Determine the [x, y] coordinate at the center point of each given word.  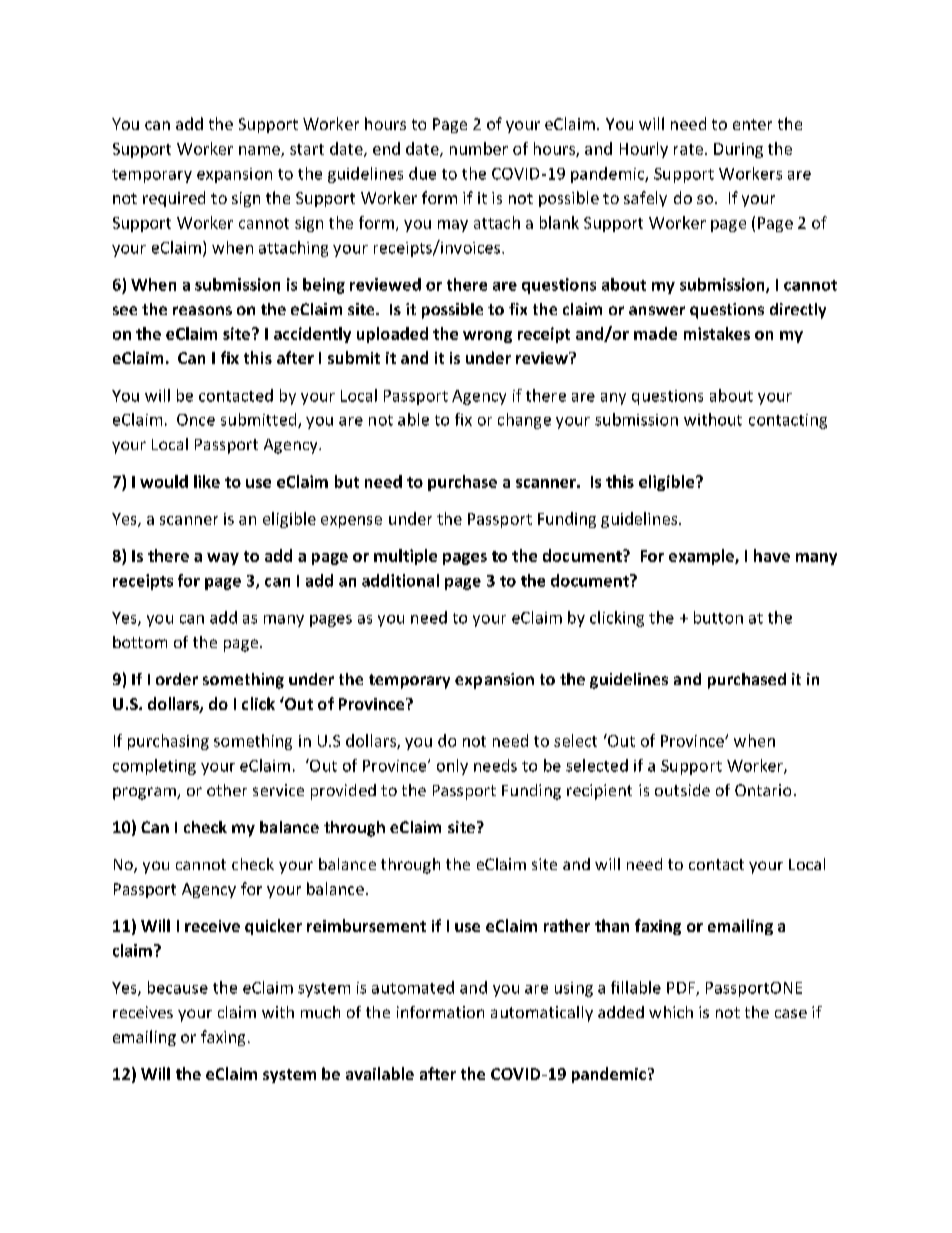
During [738, 150]
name [260, 151]
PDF [682, 989]
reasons [202, 310]
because [178, 987]
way [223, 559]
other [227, 790]
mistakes [717, 333]
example [702, 557]
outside [682, 790]
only [452, 767]
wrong [487, 337]
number [479, 148]
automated [413, 987]
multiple [405, 557]
